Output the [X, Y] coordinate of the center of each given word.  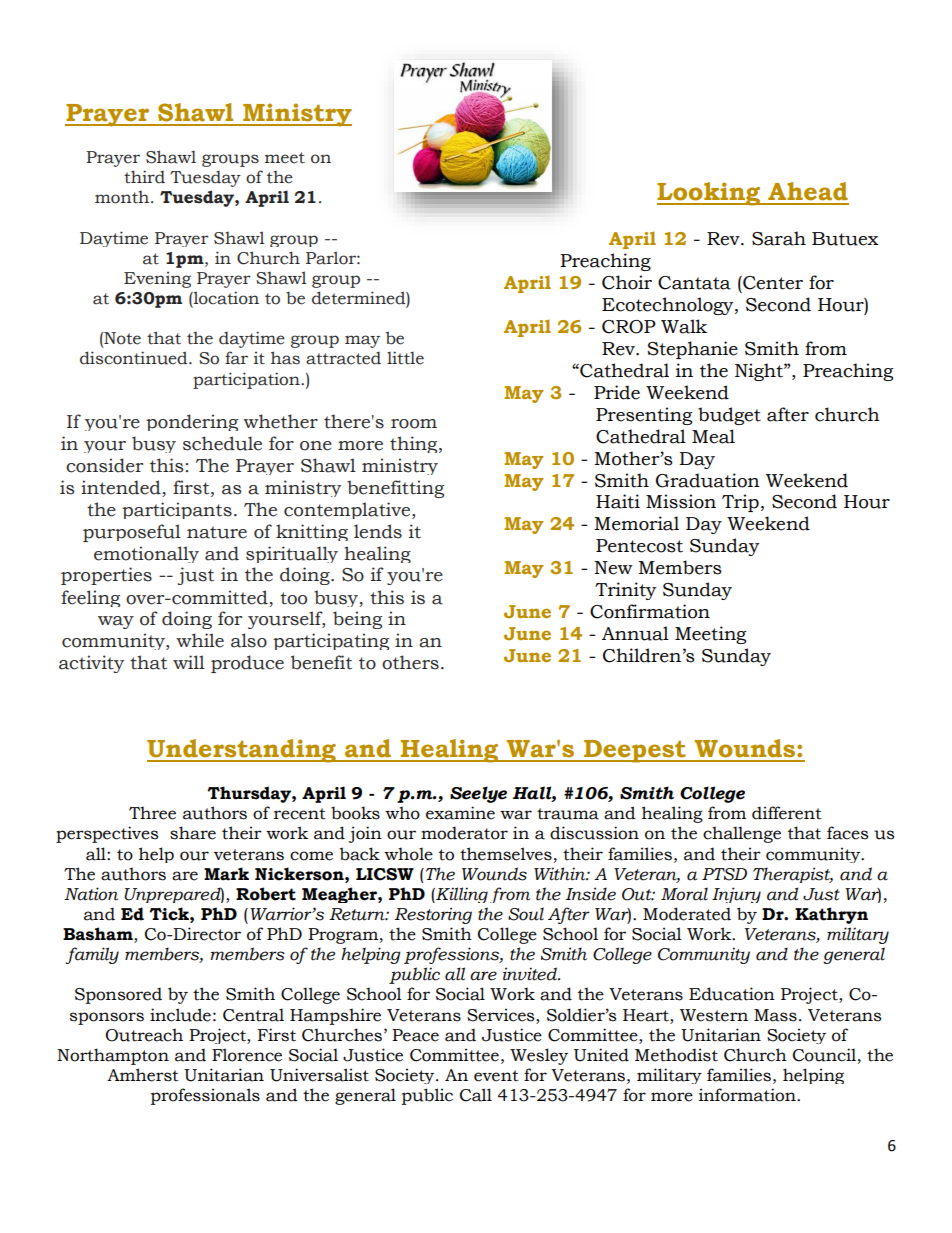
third [144, 177]
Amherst [143, 1075]
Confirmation [650, 611]
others [410, 662]
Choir [627, 282]
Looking [710, 194]
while [200, 640]
